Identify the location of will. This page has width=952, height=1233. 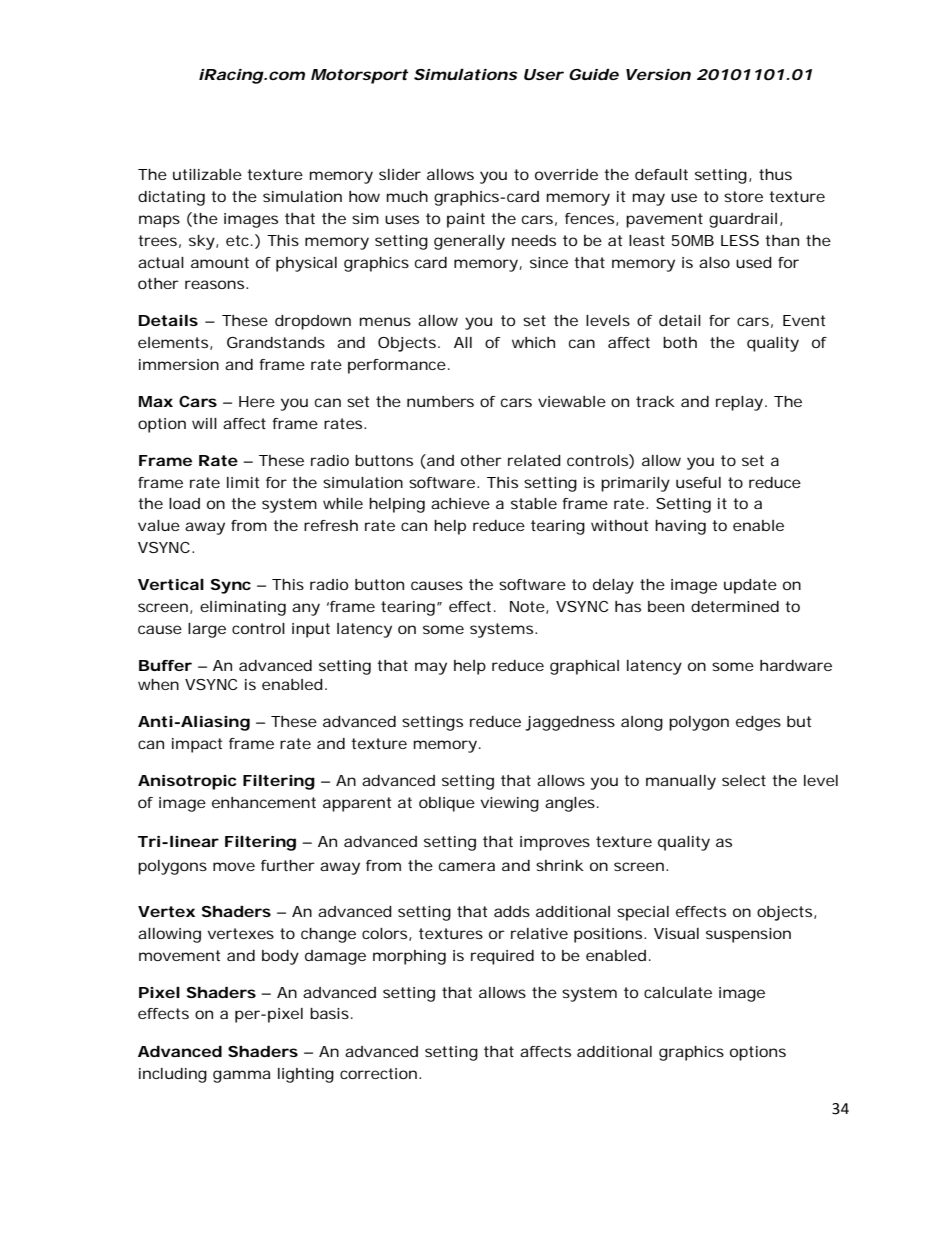
(204, 423).
